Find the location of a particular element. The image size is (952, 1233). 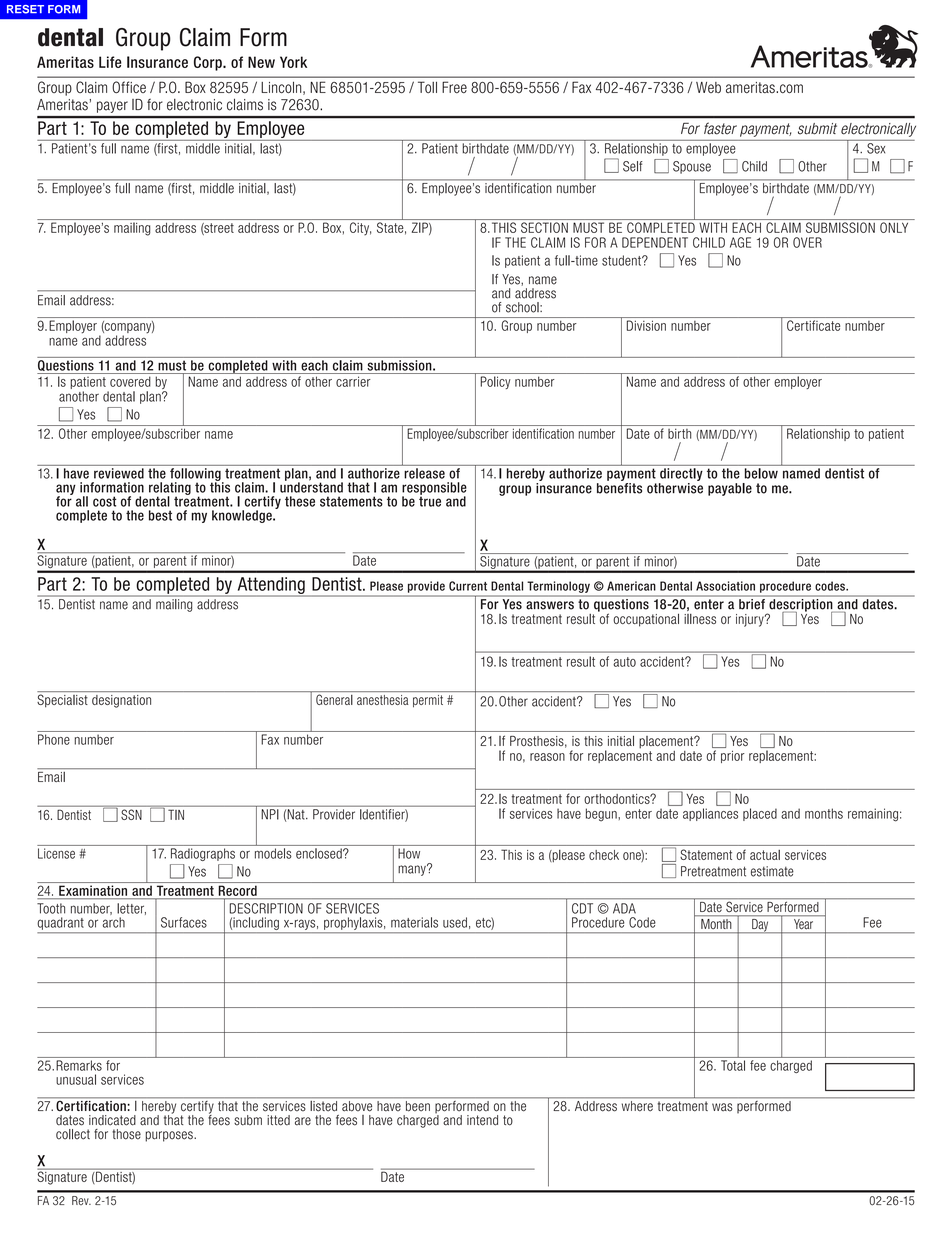

below is located at coordinates (761, 473).
